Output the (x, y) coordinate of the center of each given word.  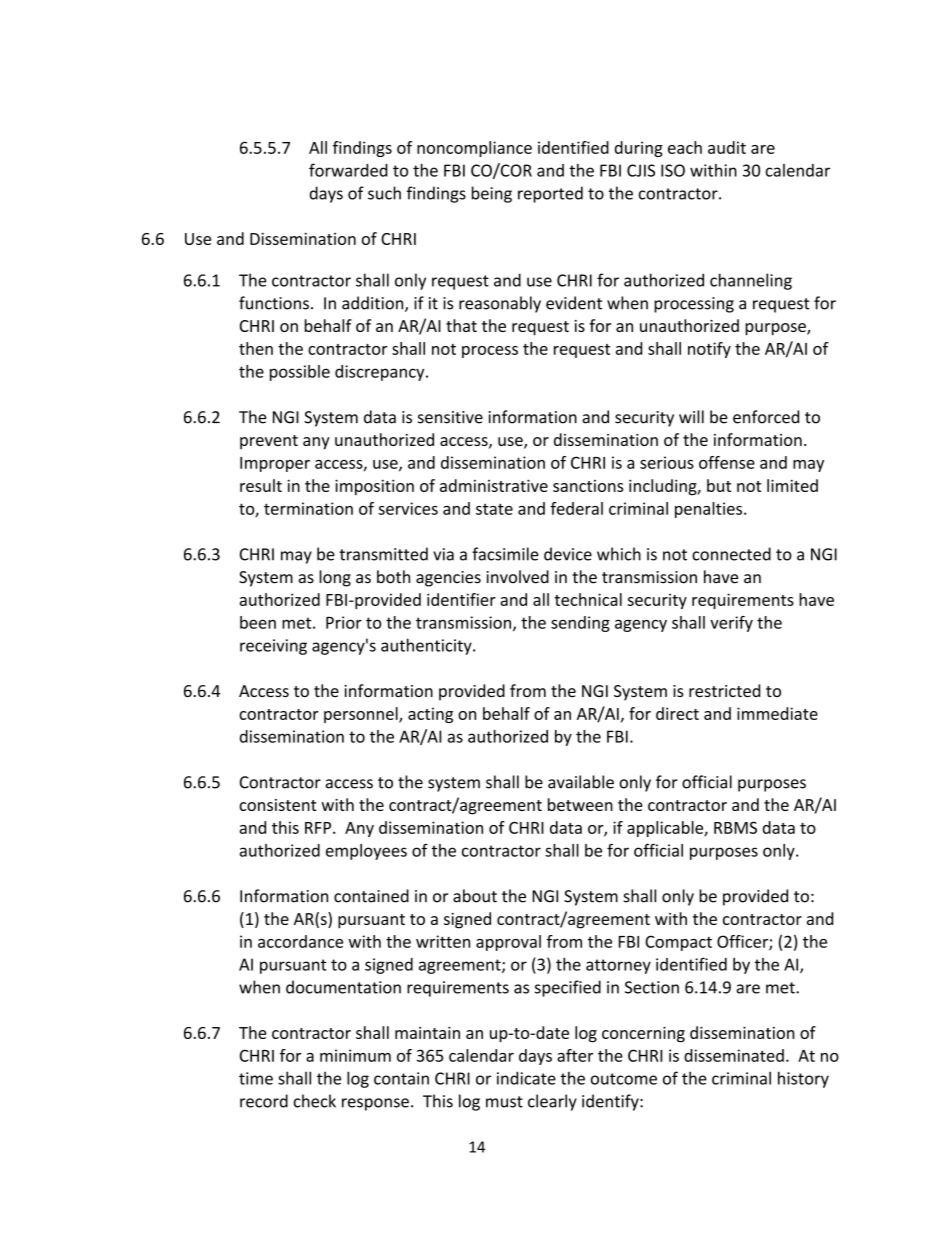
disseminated (734, 1055)
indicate (526, 1078)
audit (727, 147)
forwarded (348, 170)
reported (550, 194)
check (315, 1101)
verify (731, 624)
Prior (344, 622)
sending (580, 624)
